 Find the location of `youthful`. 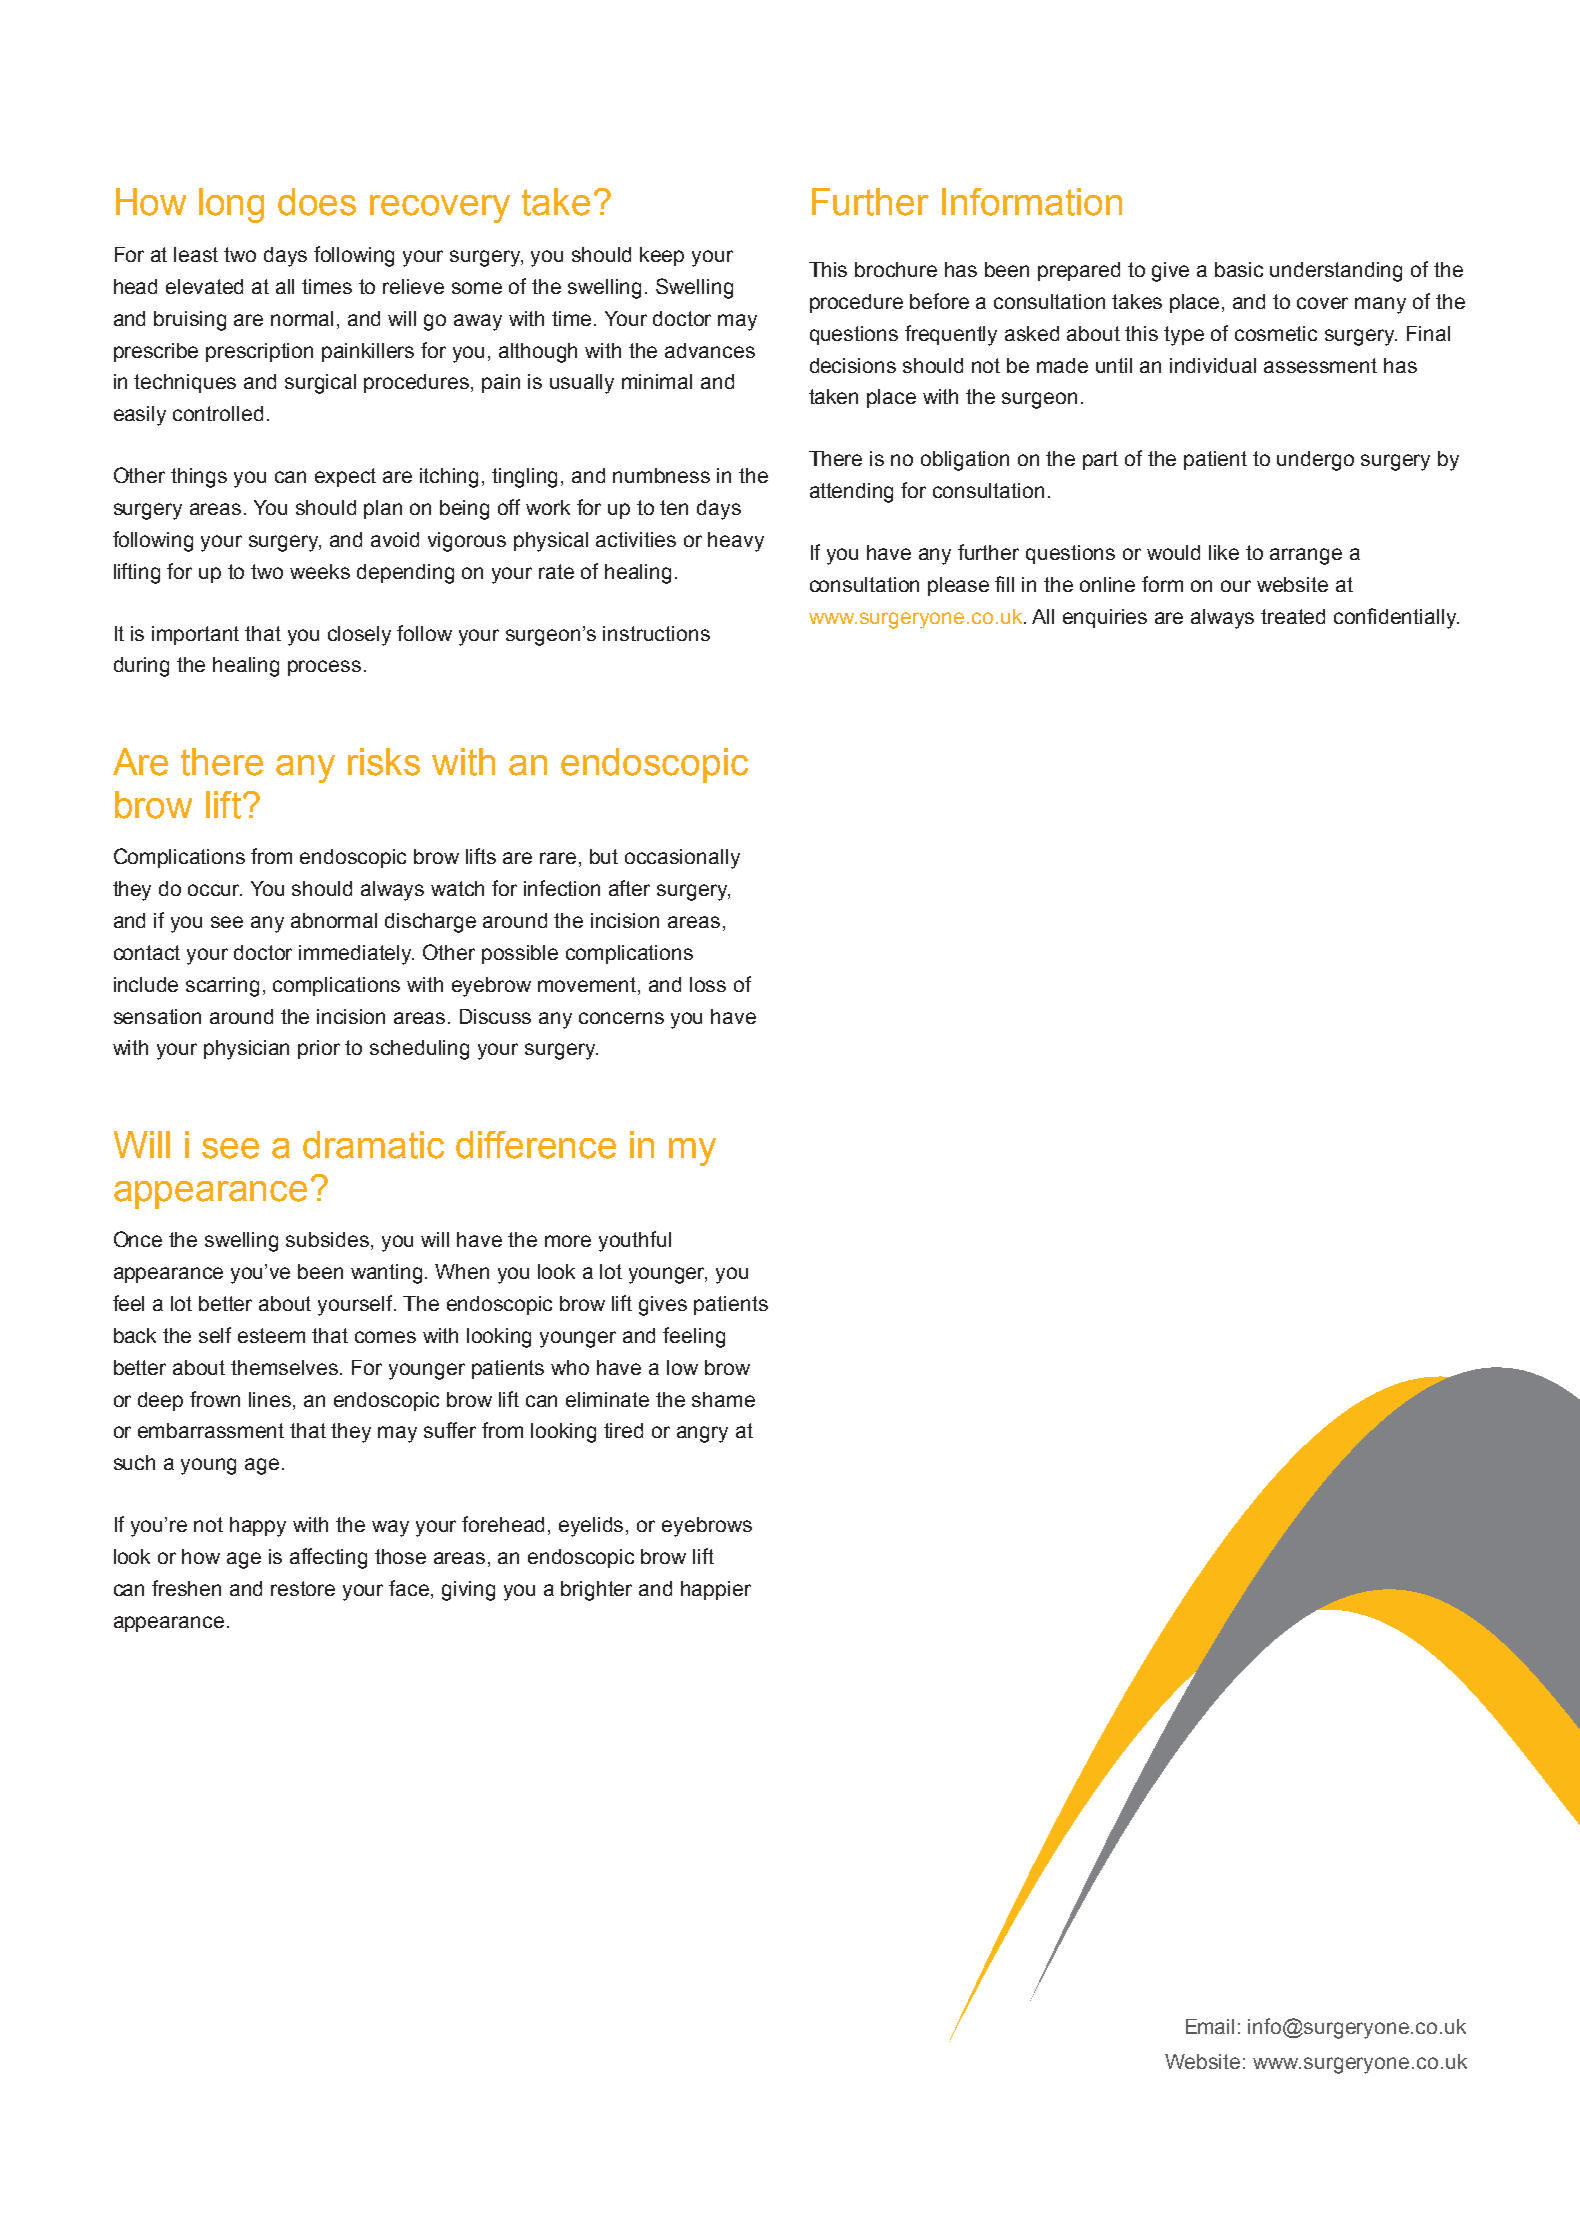

youthful is located at coordinates (635, 1241).
